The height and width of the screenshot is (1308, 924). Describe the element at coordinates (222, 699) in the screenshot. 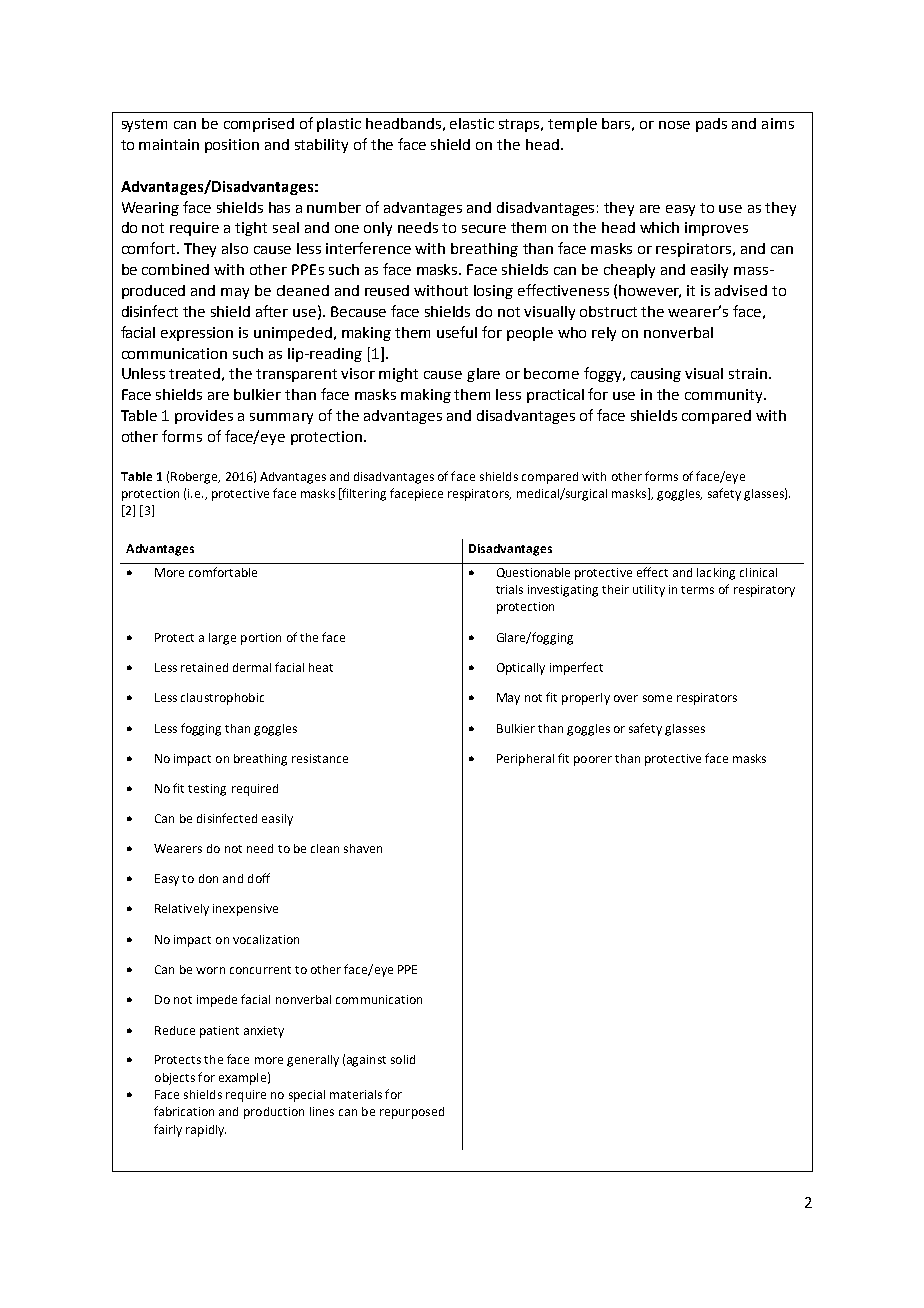

I see `claustrophobic` at that location.
